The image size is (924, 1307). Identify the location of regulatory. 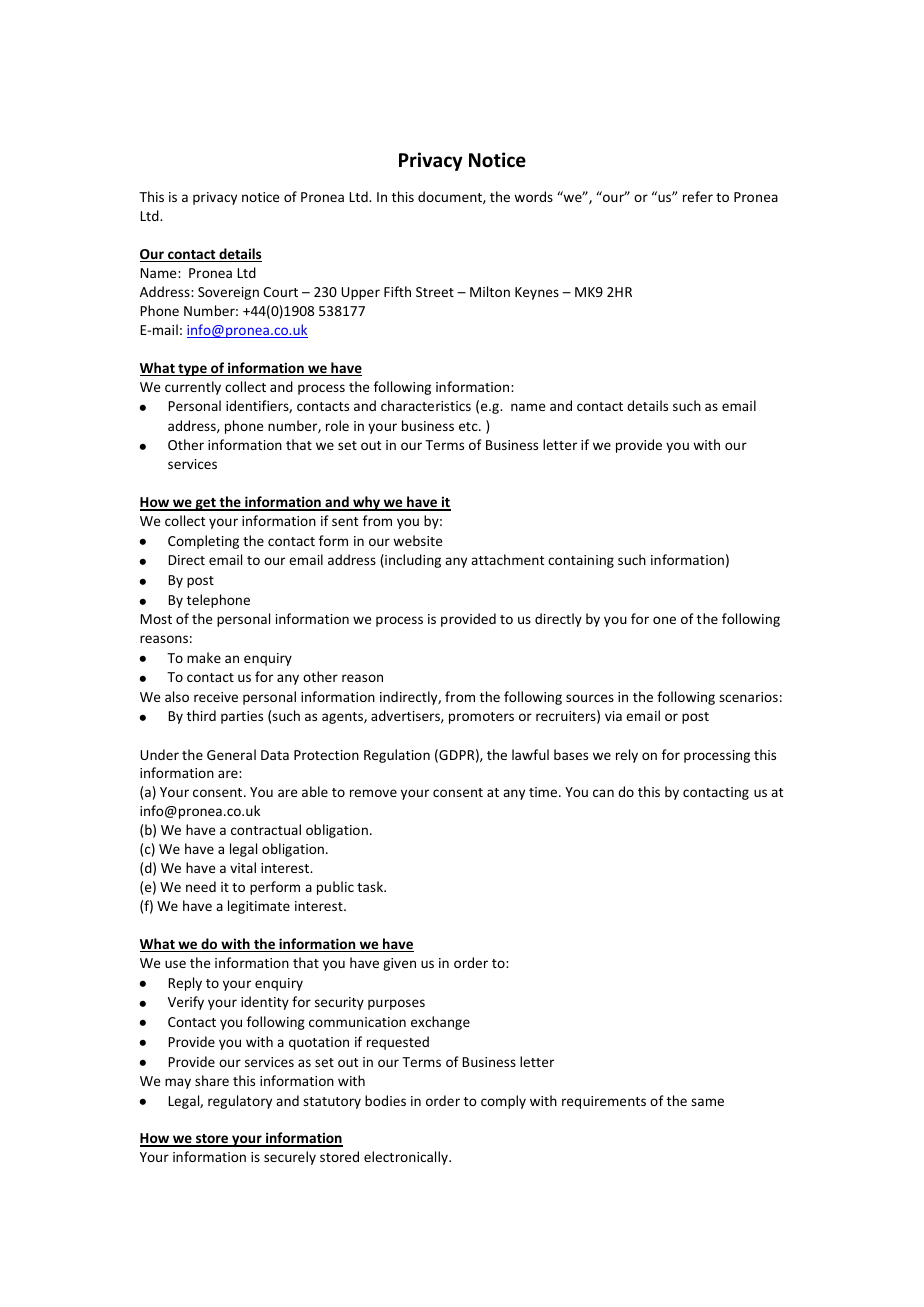
(240, 1102).
